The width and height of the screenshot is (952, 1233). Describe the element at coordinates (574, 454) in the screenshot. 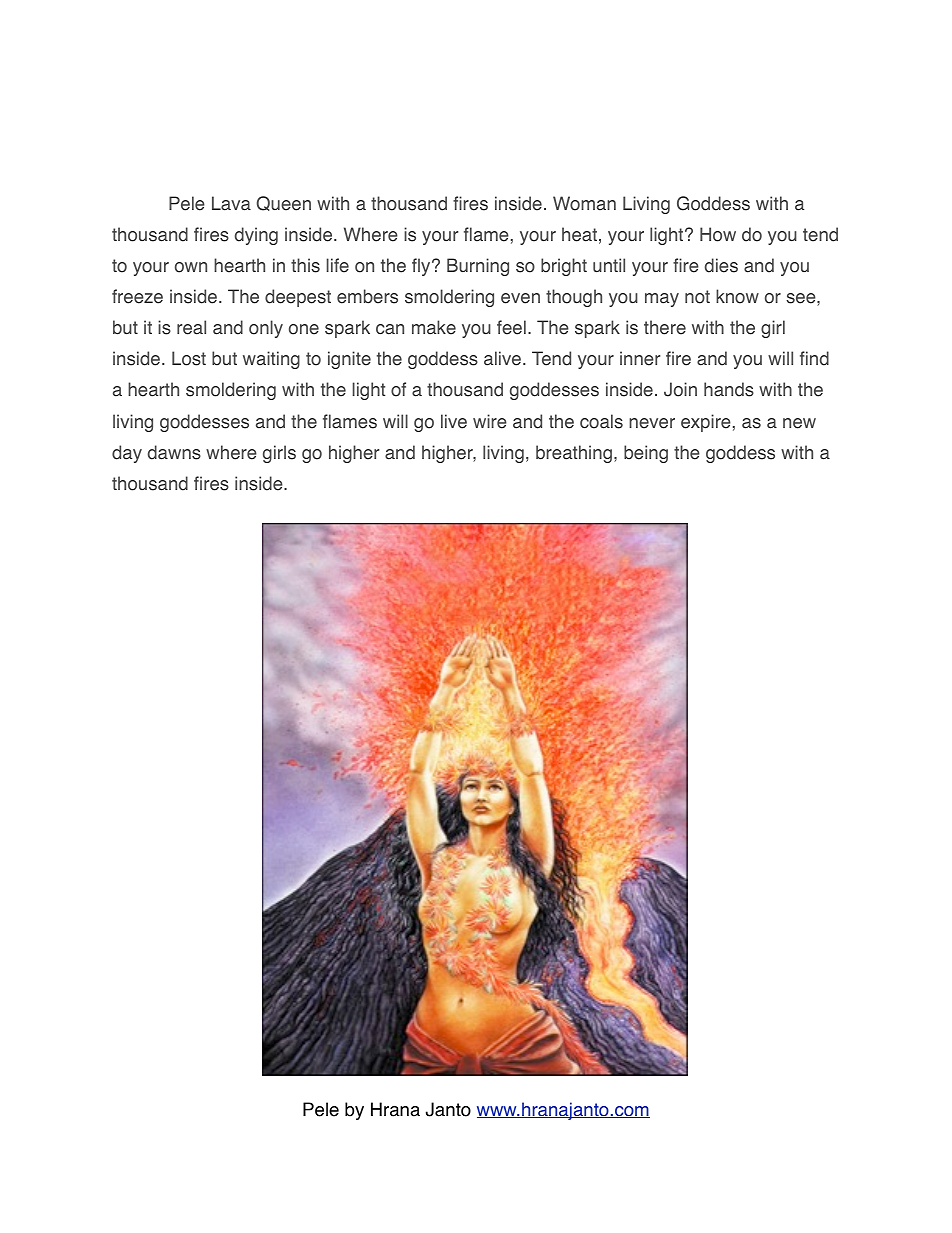

I see `breathing` at that location.
